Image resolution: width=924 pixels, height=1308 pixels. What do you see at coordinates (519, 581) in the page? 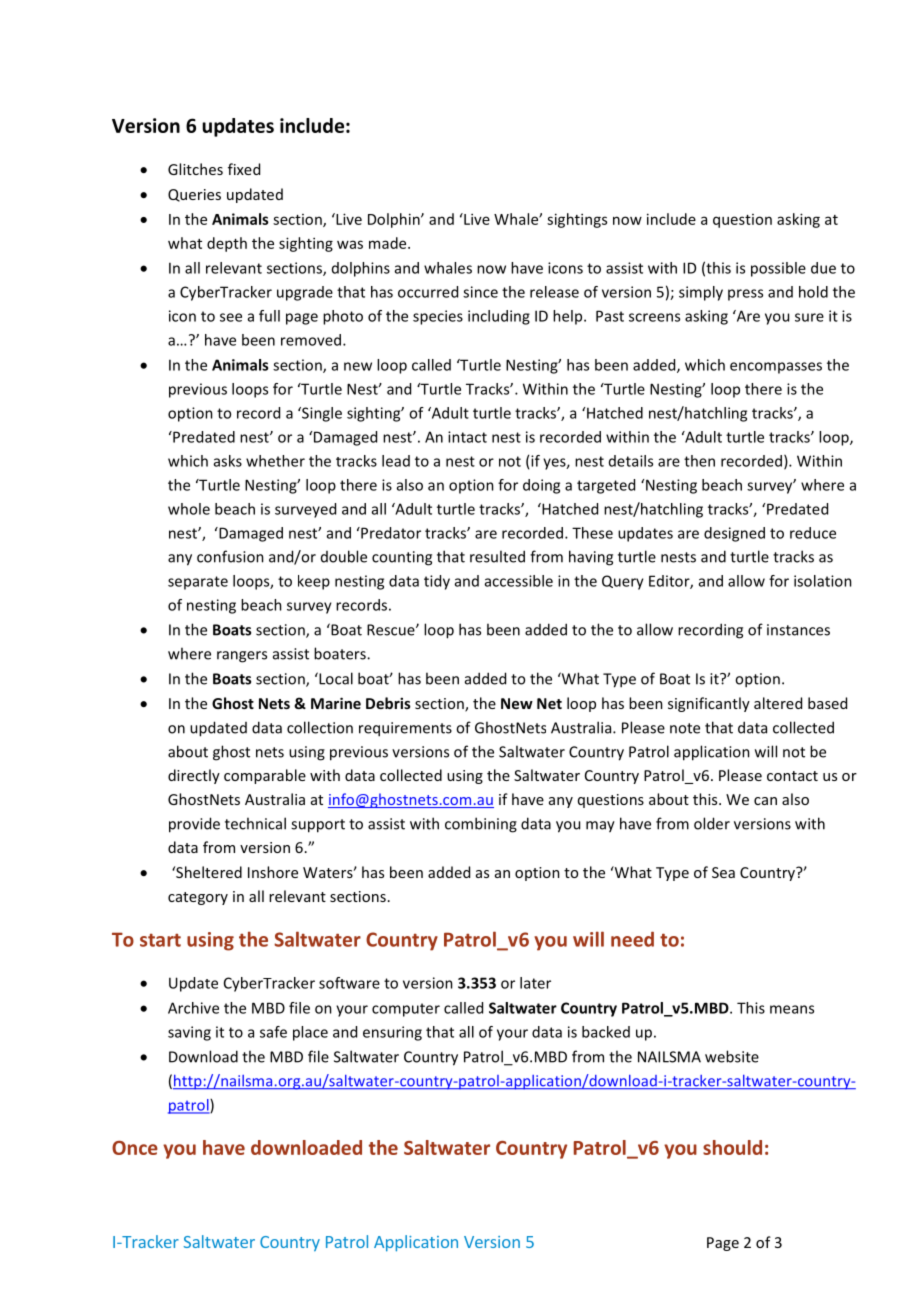
I see `accessible` at bounding box center [519, 581].
